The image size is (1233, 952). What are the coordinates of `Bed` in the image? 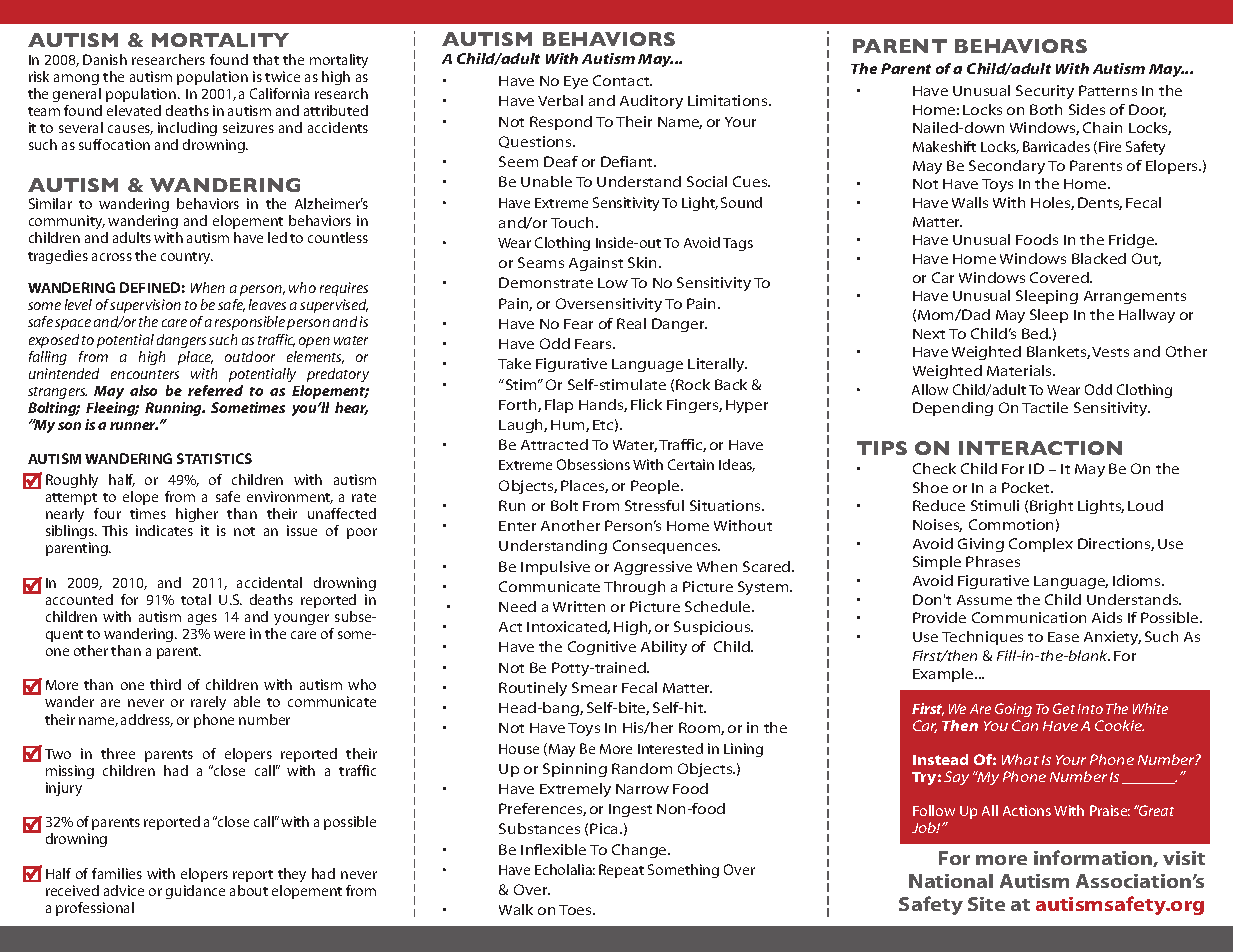 It's located at (1036, 333).
